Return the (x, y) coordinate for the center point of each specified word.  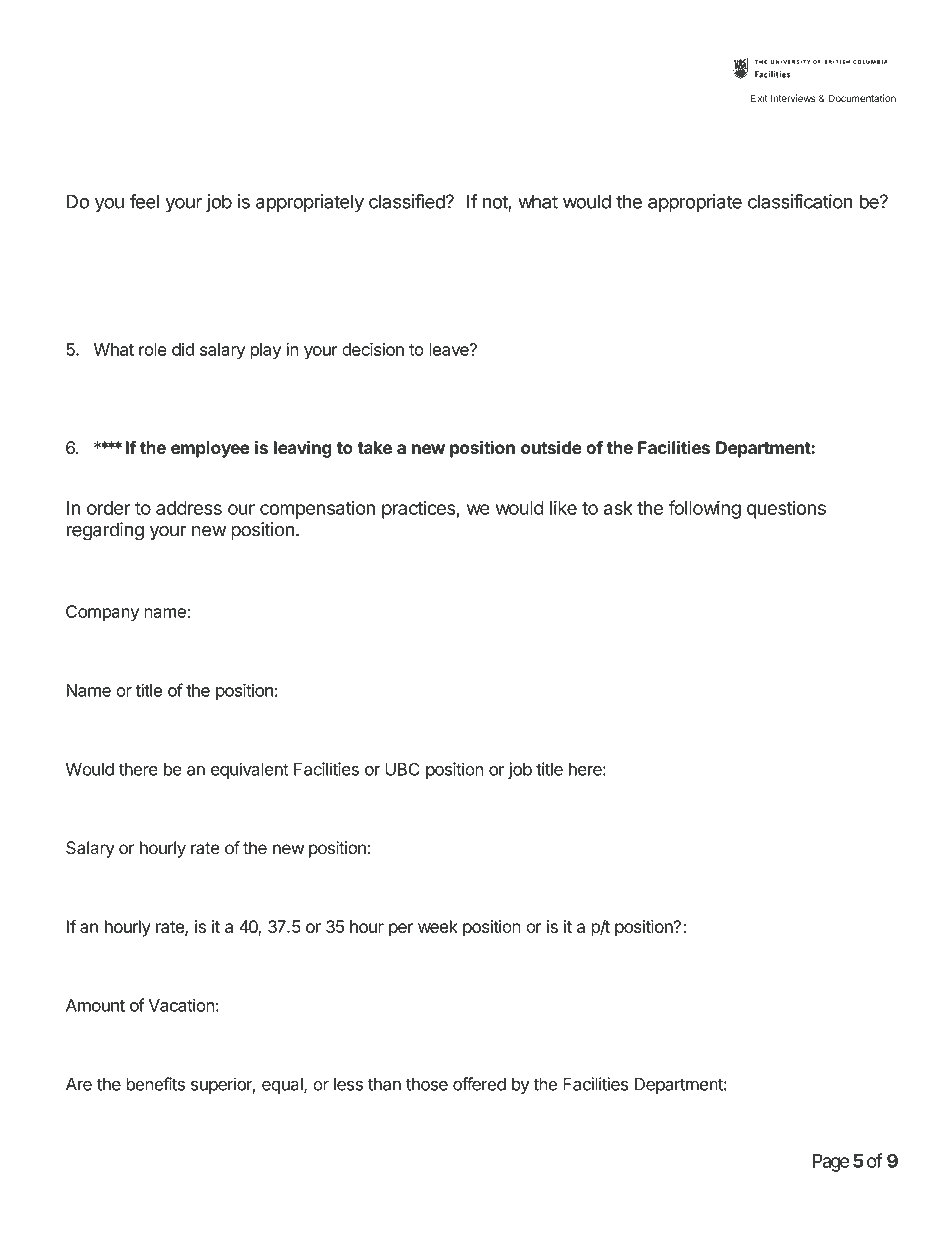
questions (786, 509)
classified (408, 201)
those (427, 1084)
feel (144, 201)
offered (479, 1084)
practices (419, 509)
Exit (759, 98)
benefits (155, 1084)
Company (102, 613)
